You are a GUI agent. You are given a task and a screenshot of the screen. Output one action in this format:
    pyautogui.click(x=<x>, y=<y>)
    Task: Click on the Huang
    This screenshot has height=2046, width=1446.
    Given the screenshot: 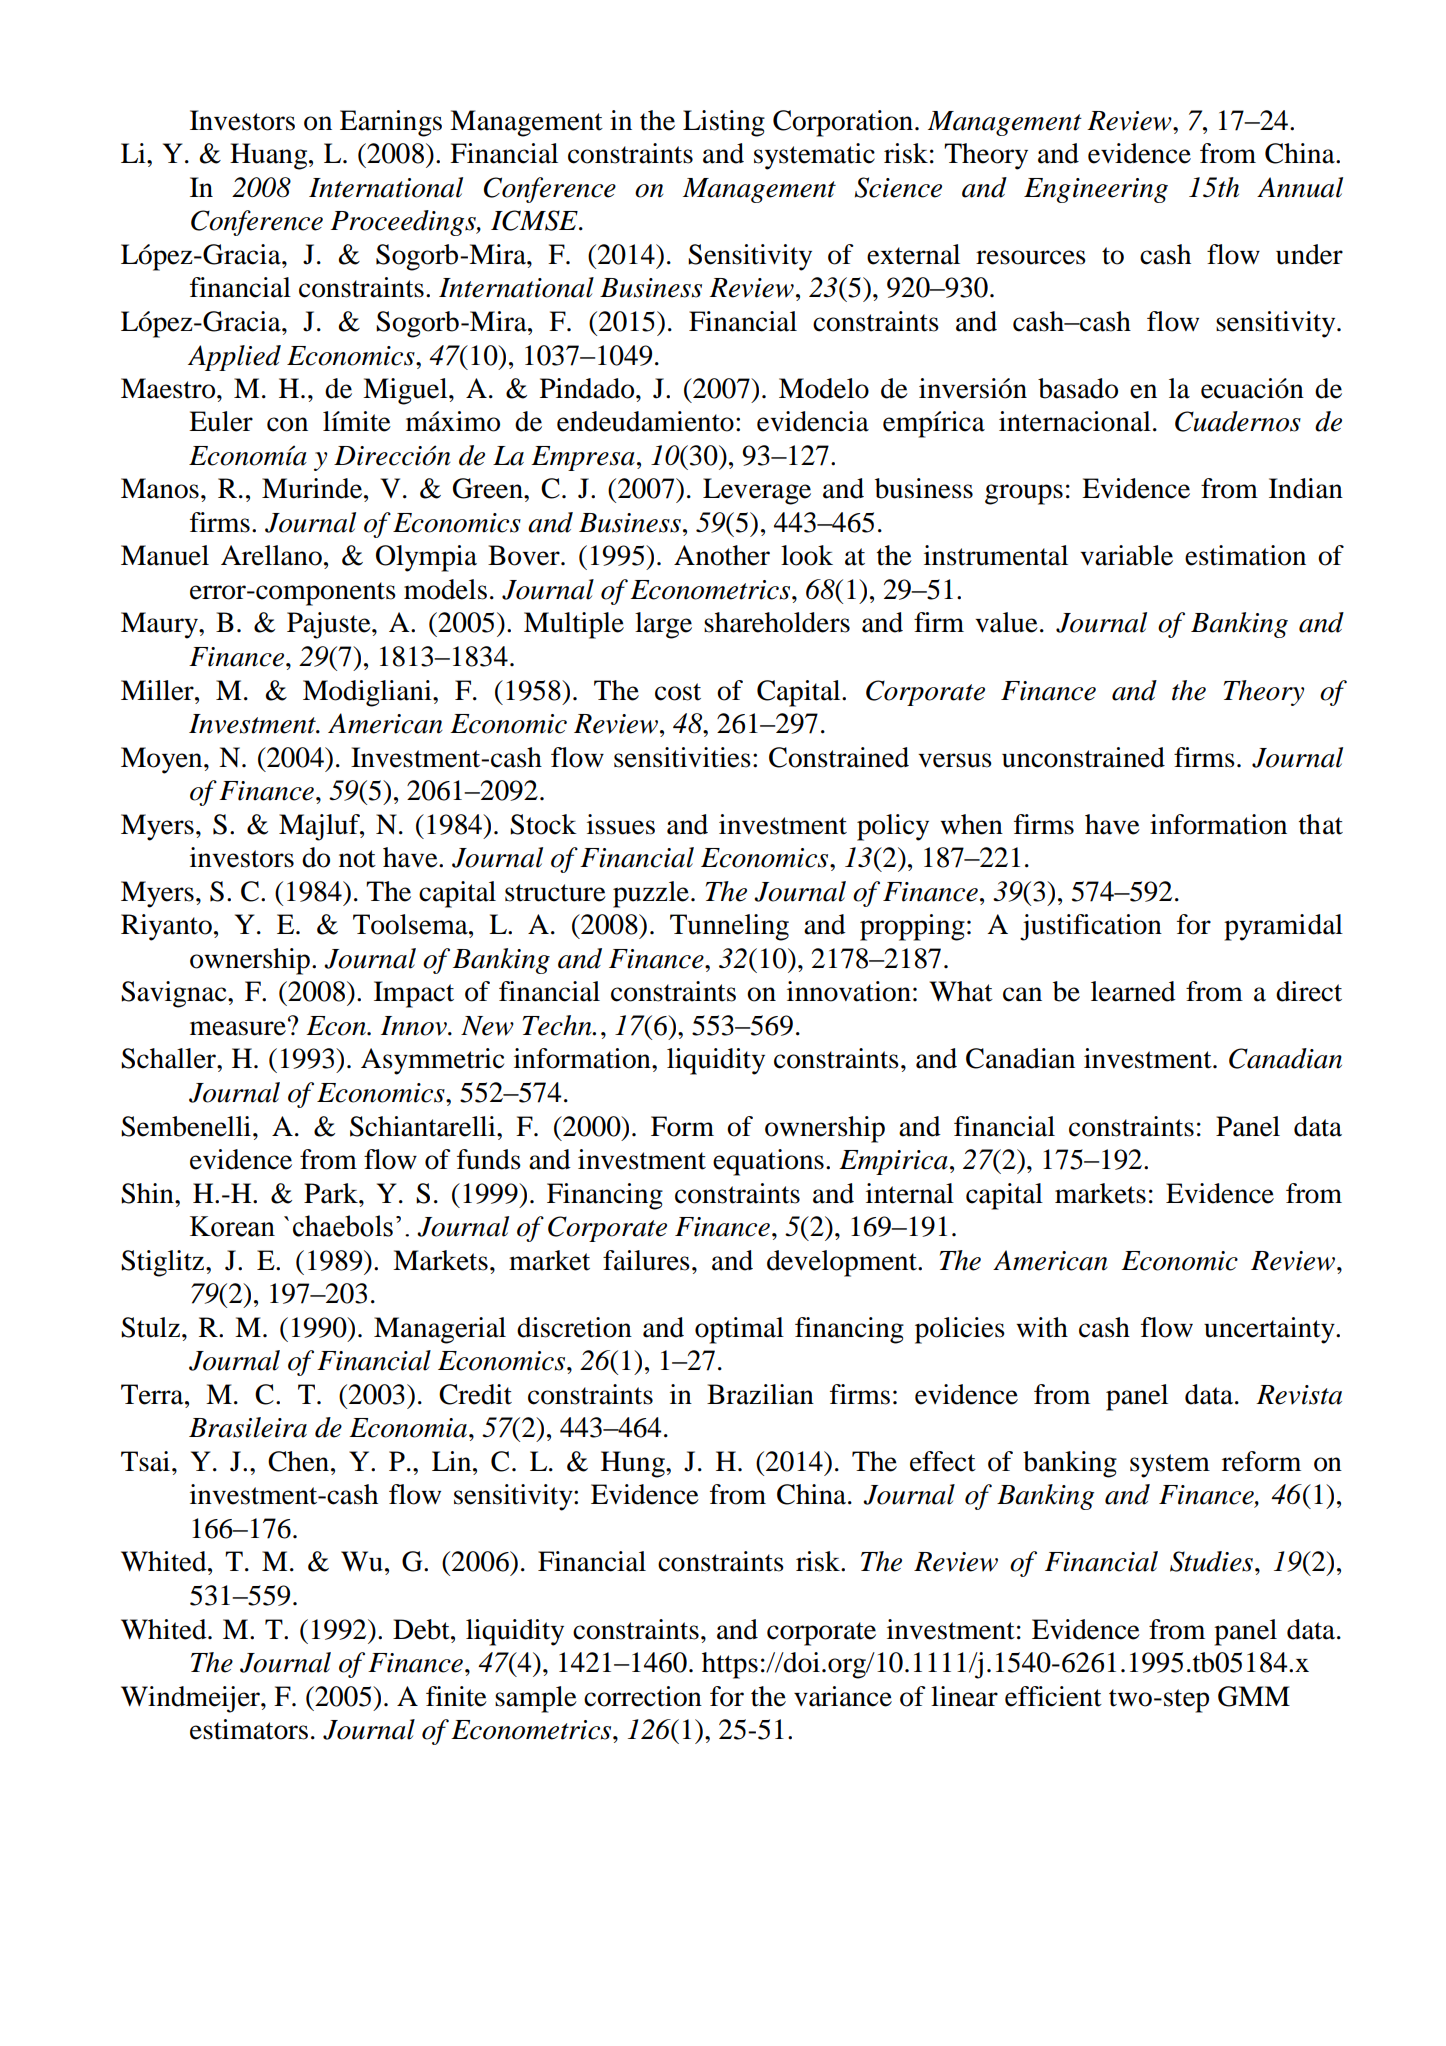 What is the action you would take?
    pyautogui.click(x=270, y=156)
